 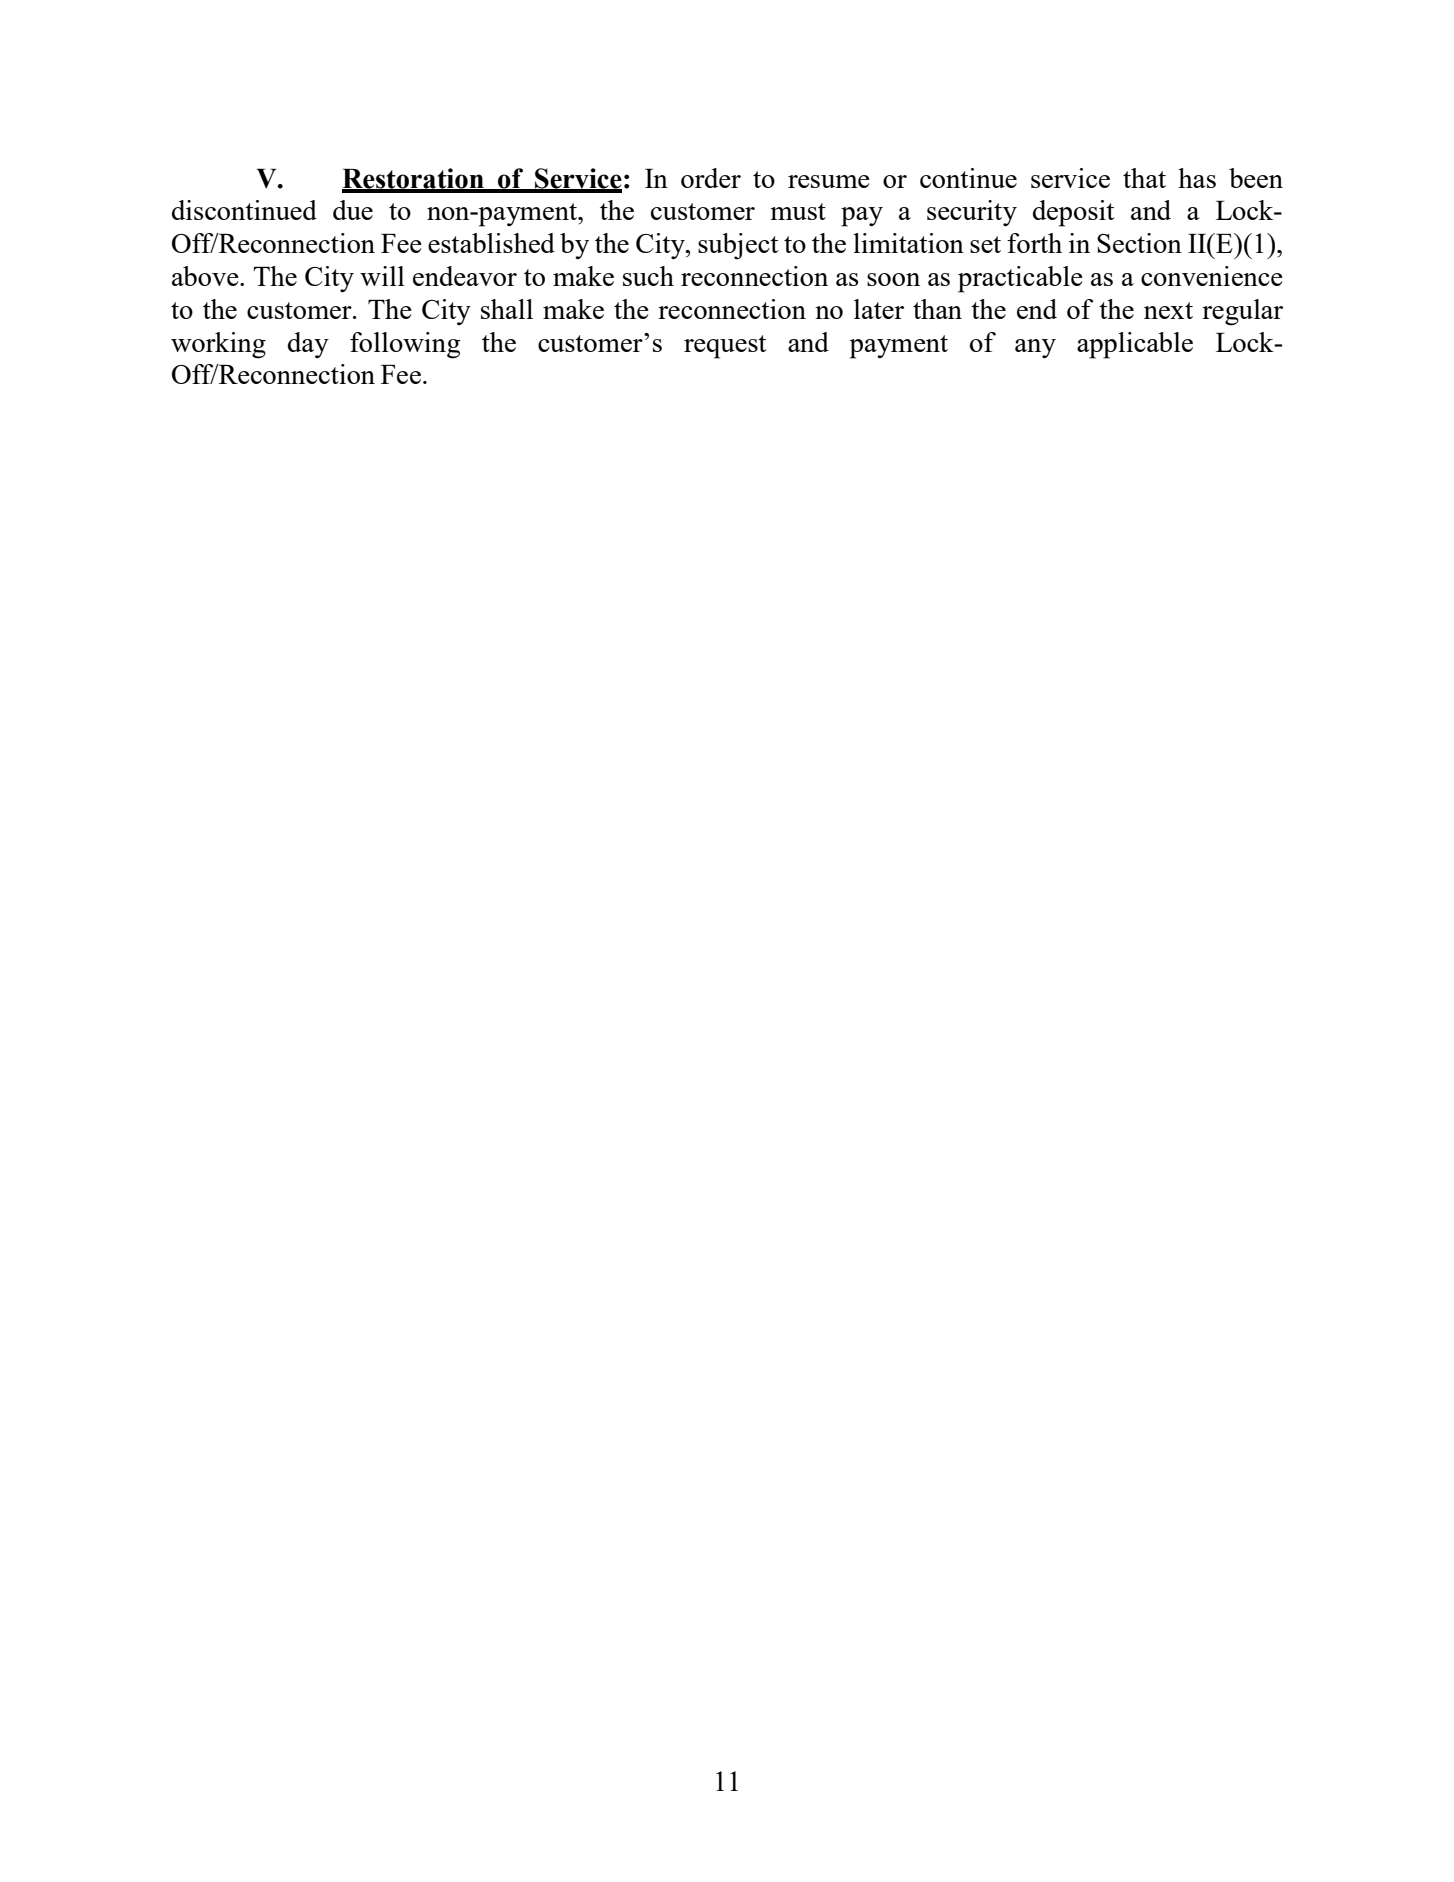 What do you see at coordinates (648, 276) in the screenshot?
I see `such` at bounding box center [648, 276].
